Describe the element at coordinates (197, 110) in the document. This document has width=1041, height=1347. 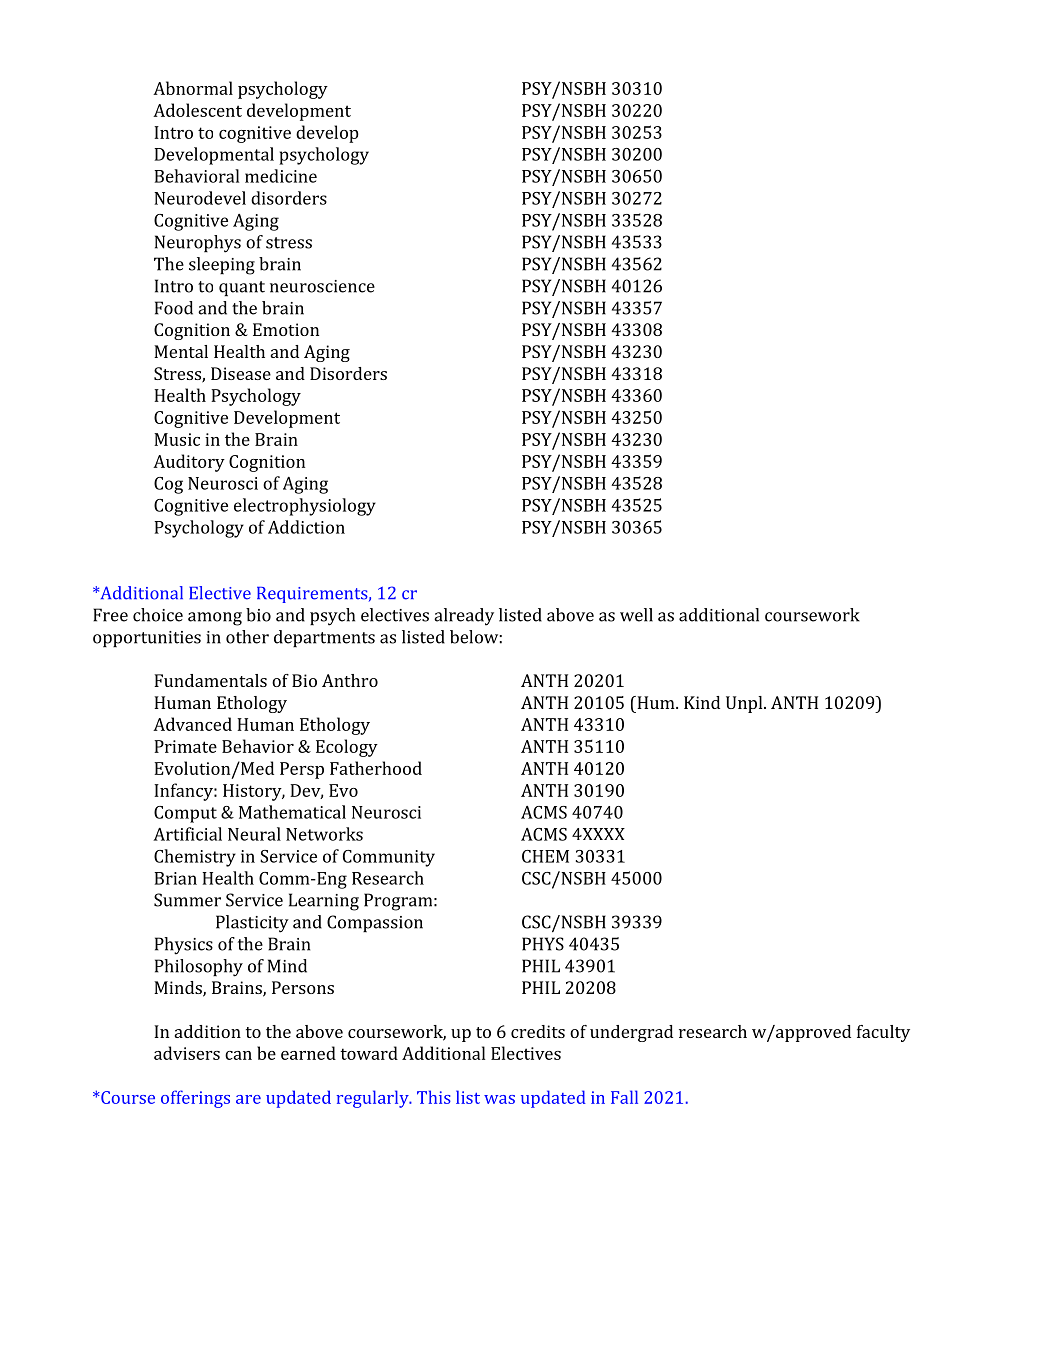
I see `Adolescent` at that location.
